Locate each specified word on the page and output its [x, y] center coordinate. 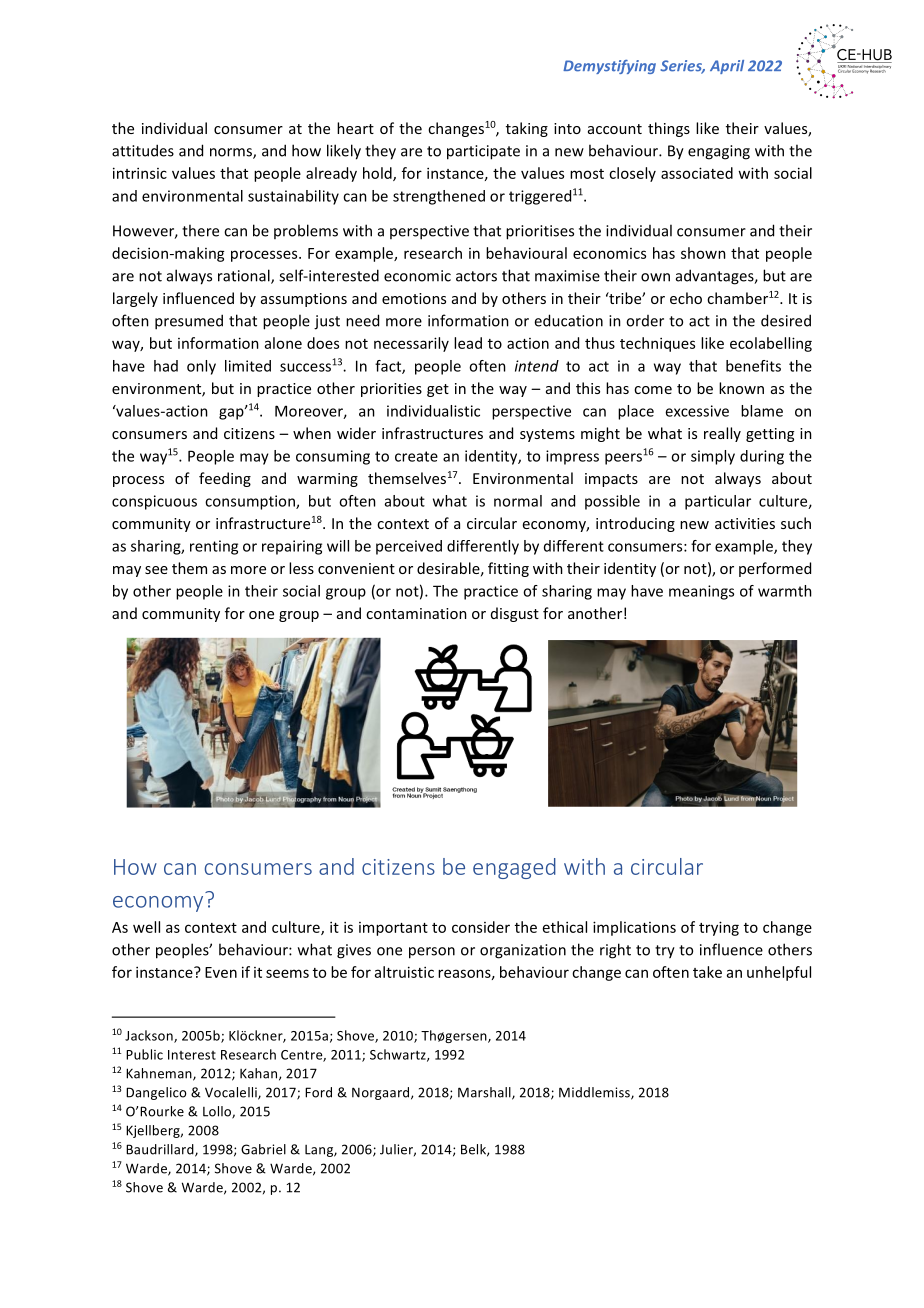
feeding [225, 479]
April [727, 67]
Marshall [485, 1093]
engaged [514, 868]
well [146, 927]
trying [719, 928]
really [722, 434]
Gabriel [263, 1149]
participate [483, 152]
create [416, 456]
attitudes [143, 150]
